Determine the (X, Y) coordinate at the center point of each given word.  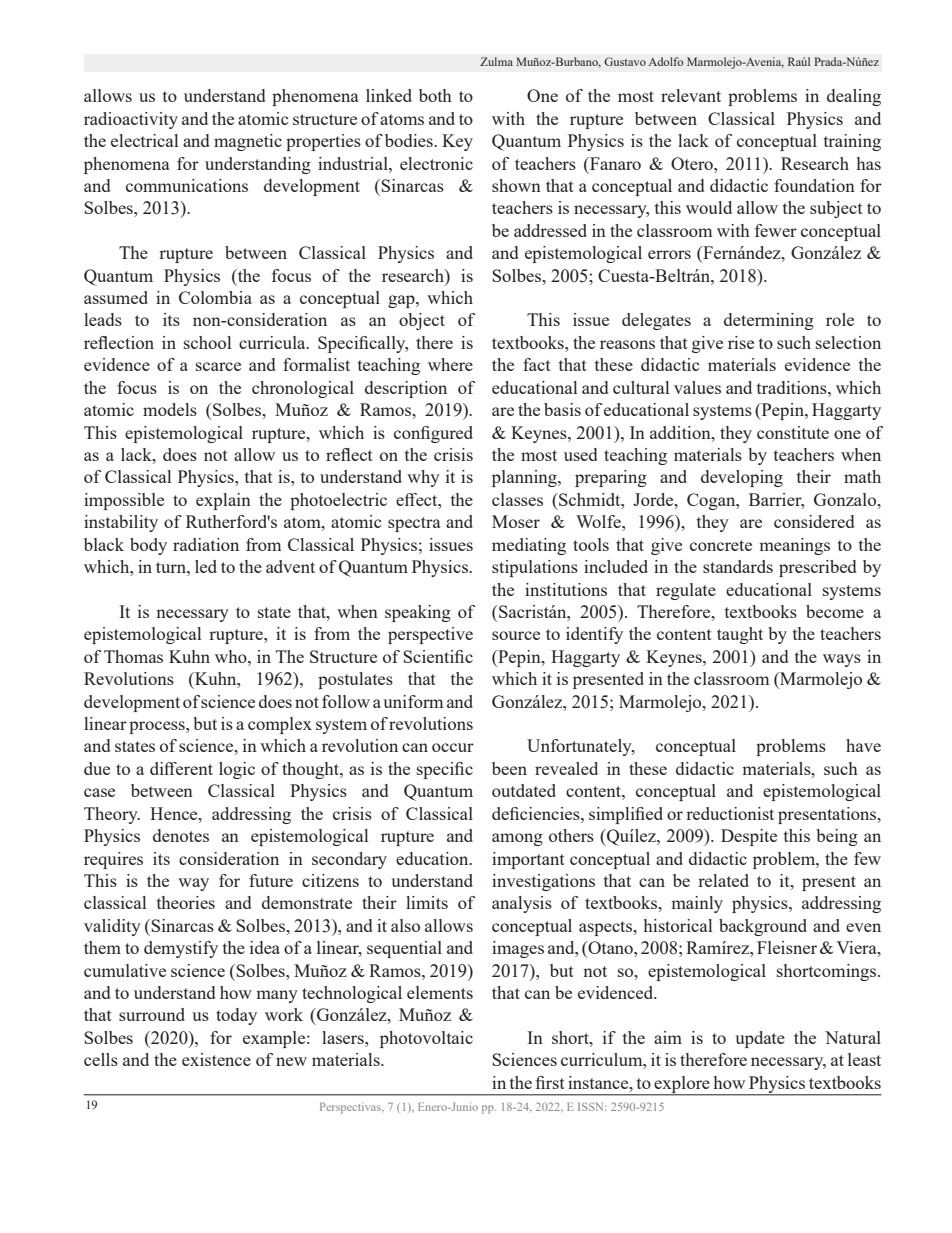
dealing (854, 97)
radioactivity (131, 120)
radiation (206, 544)
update (760, 1039)
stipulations (535, 568)
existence (216, 1059)
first (550, 1082)
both (435, 95)
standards (738, 566)
